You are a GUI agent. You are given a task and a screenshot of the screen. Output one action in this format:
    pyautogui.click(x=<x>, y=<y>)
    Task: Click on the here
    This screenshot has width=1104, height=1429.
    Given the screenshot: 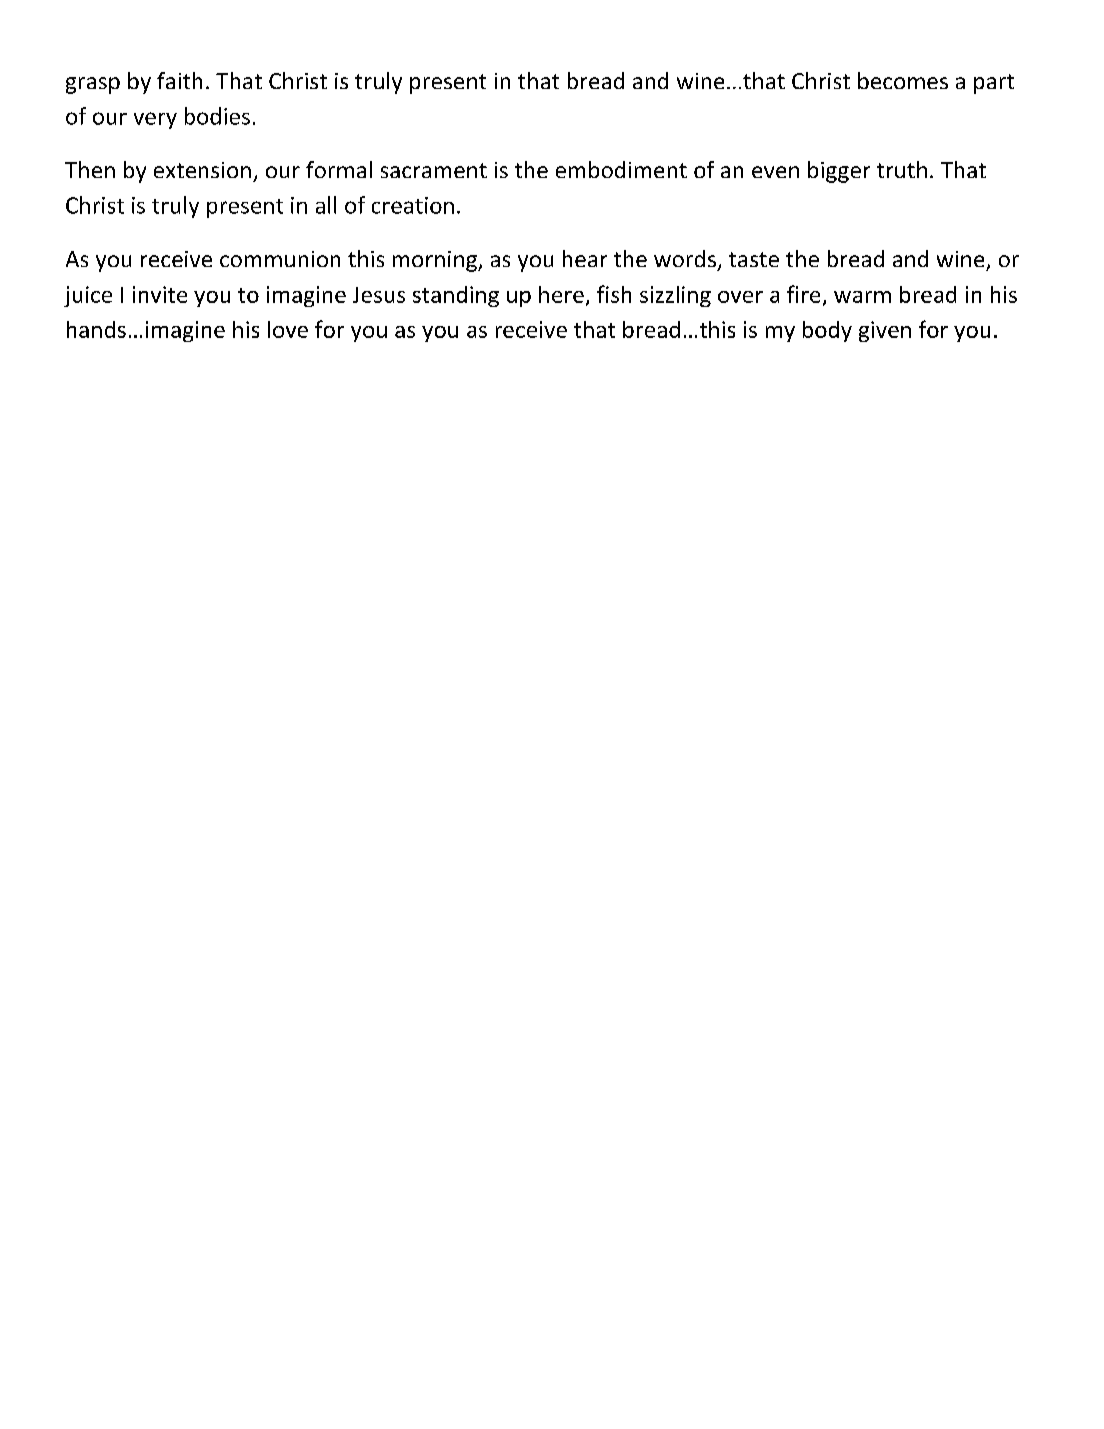 What is the action you would take?
    pyautogui.click(x=561, y=294)
